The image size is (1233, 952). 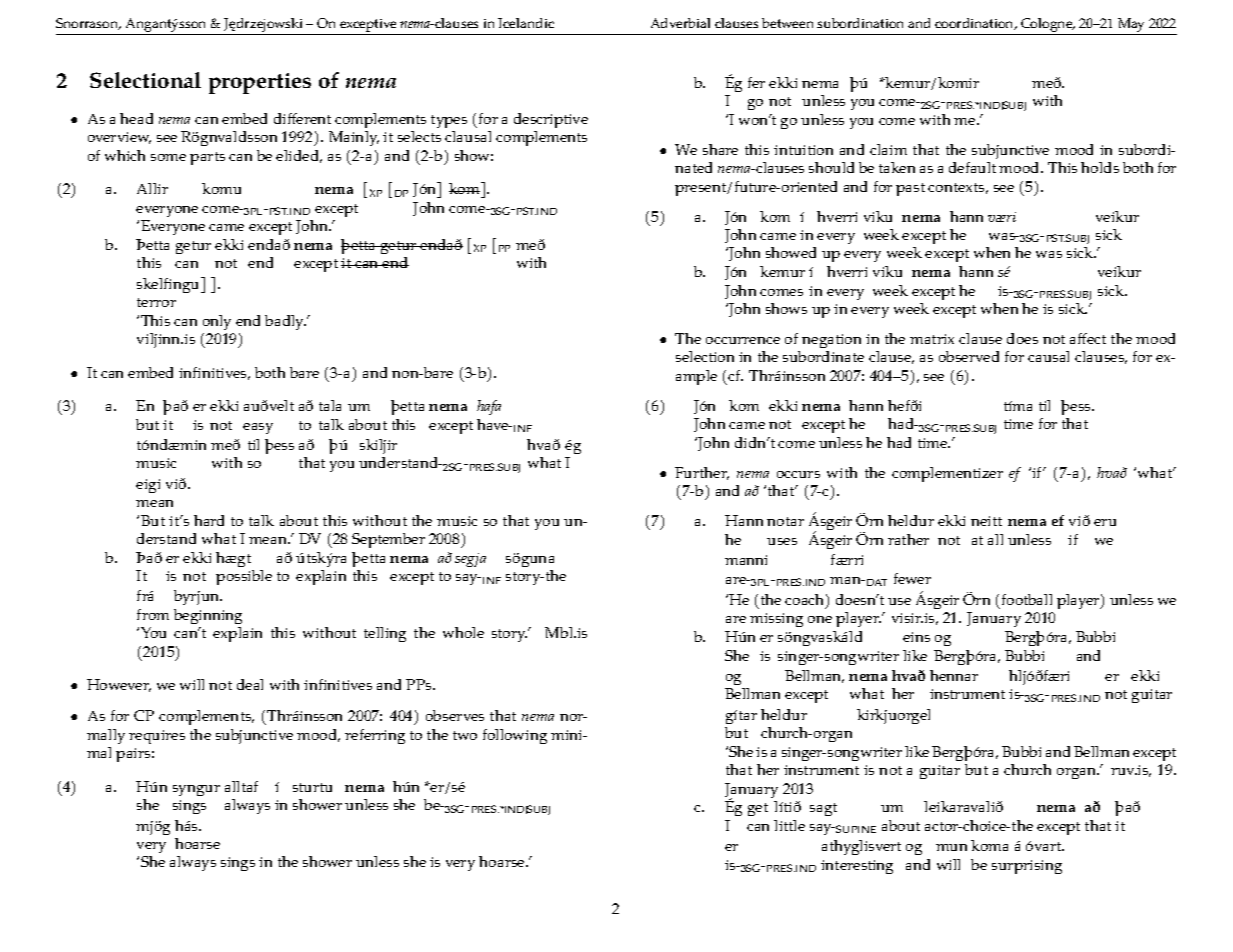 What do you see at coordinates (975, 24) in the screenshot?
I see `coordination` at bounding box center [975, 24].
